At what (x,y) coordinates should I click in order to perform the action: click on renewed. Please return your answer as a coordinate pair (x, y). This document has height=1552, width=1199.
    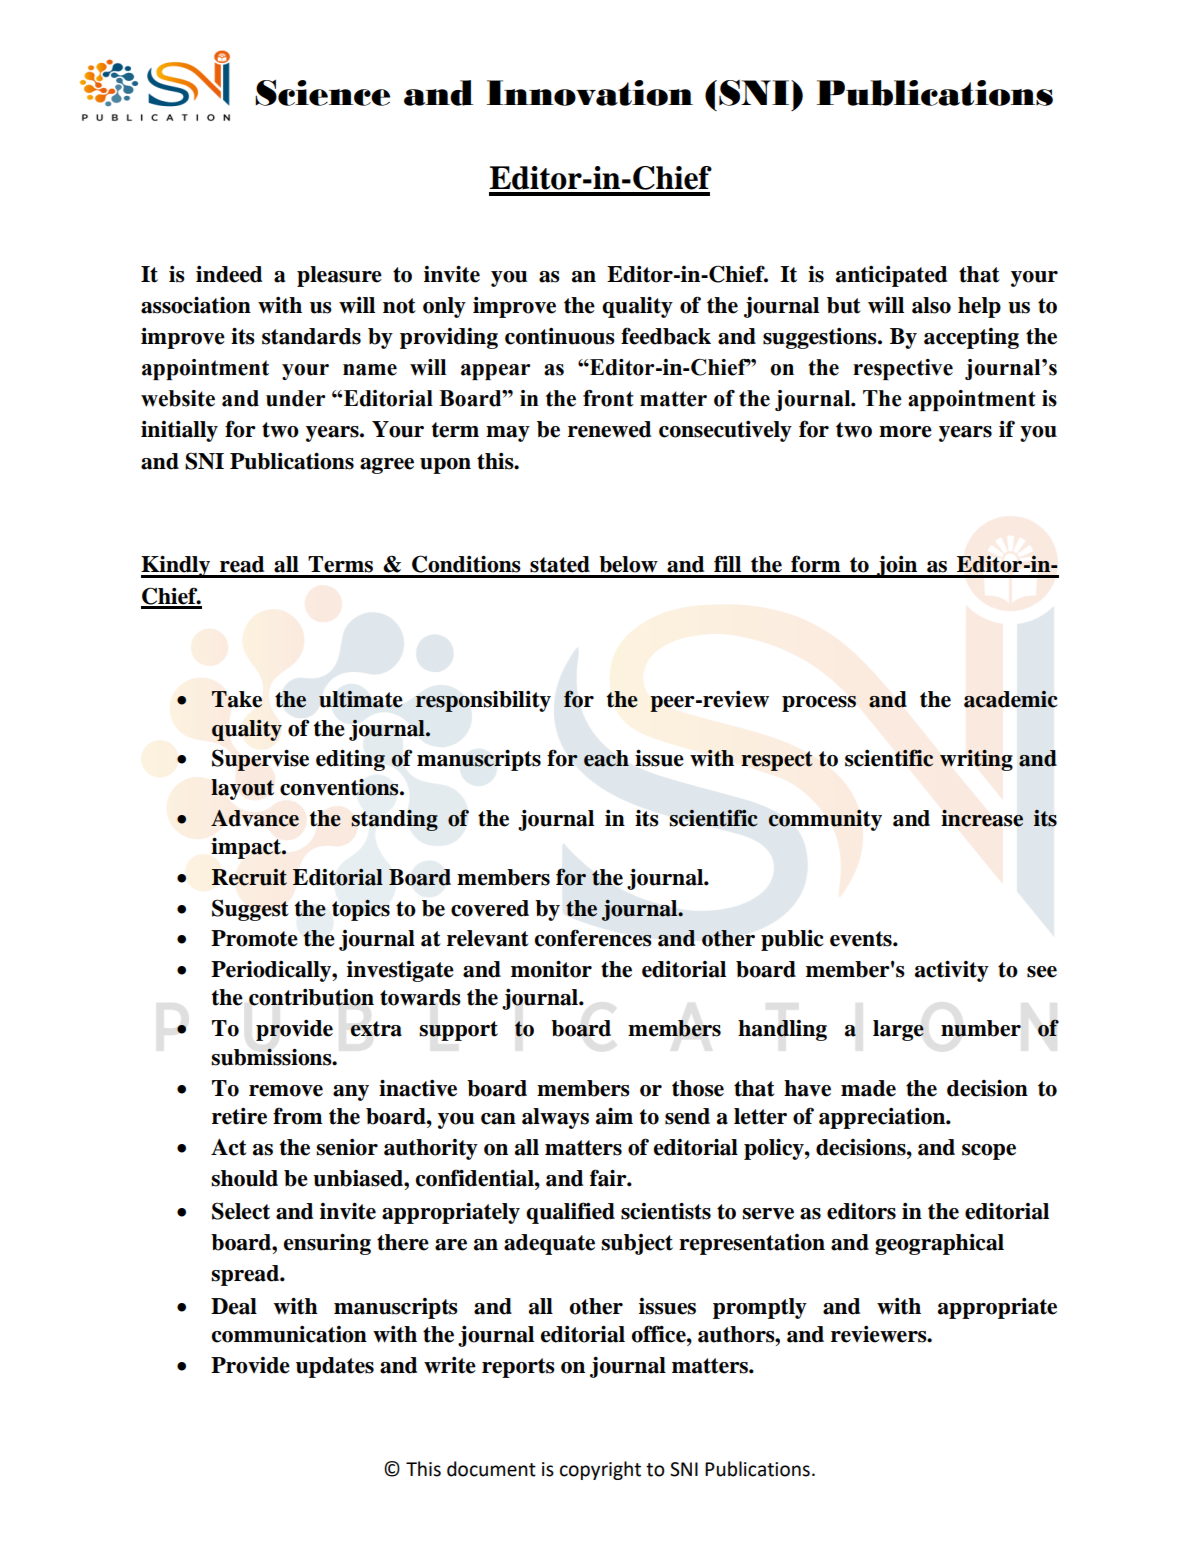
    Looking at the image, I should click on (609, 429).
